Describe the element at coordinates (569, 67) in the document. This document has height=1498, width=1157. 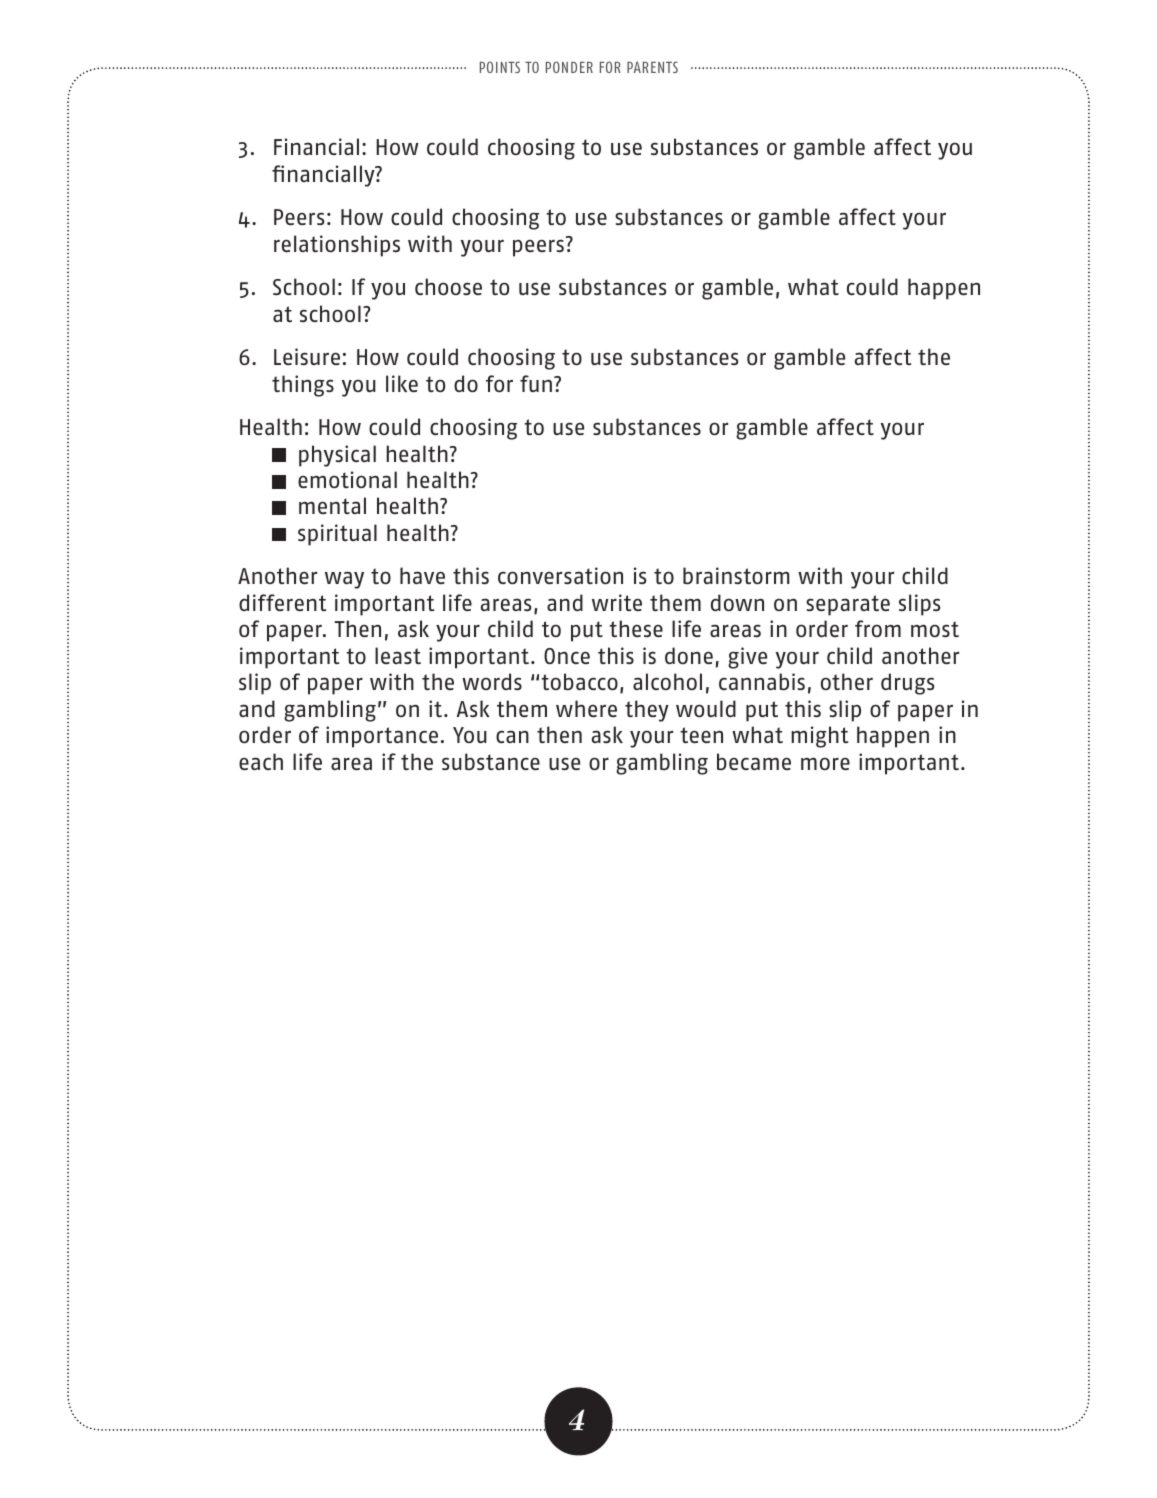
I see `PONDER` at that location.
